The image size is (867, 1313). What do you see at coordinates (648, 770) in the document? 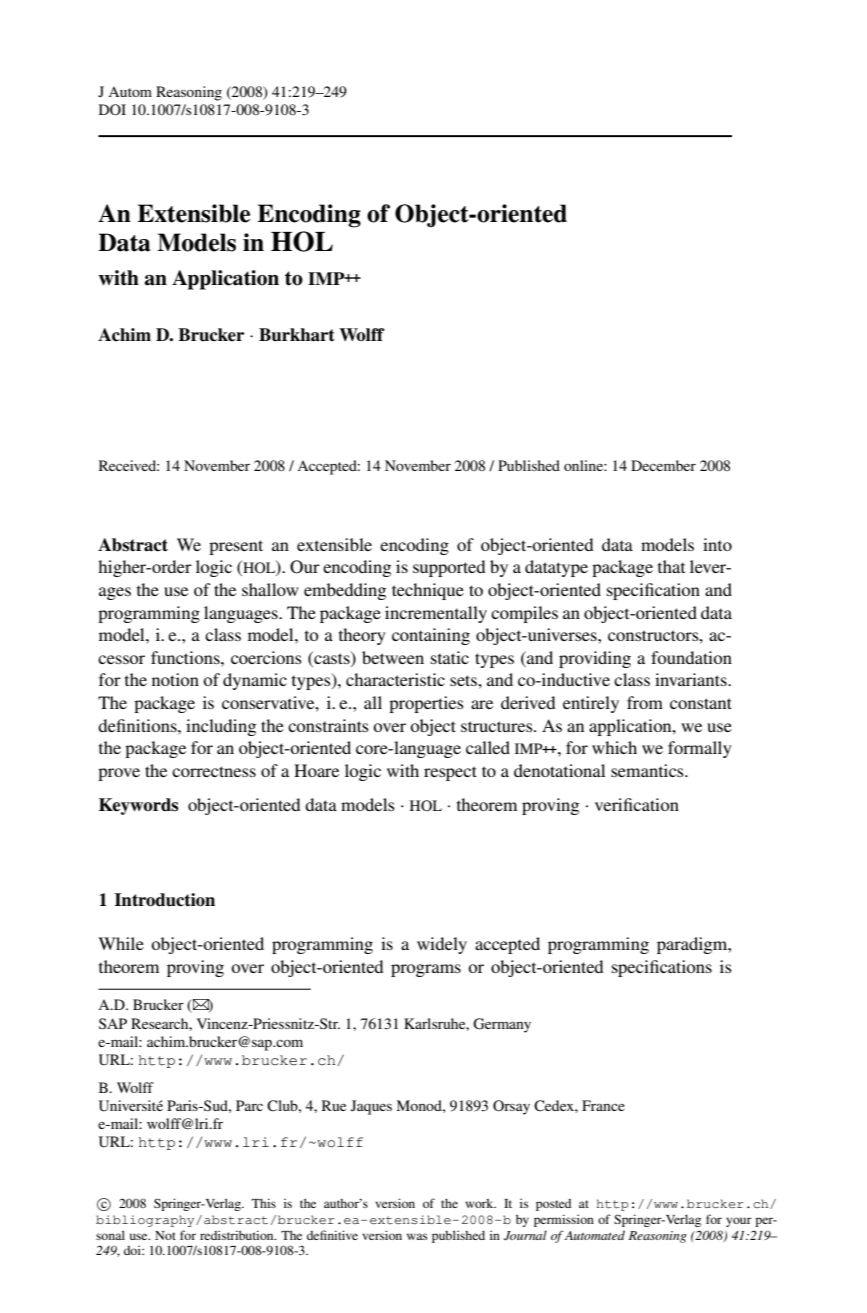
I see `semantics` at bounding box center [648, 770].
